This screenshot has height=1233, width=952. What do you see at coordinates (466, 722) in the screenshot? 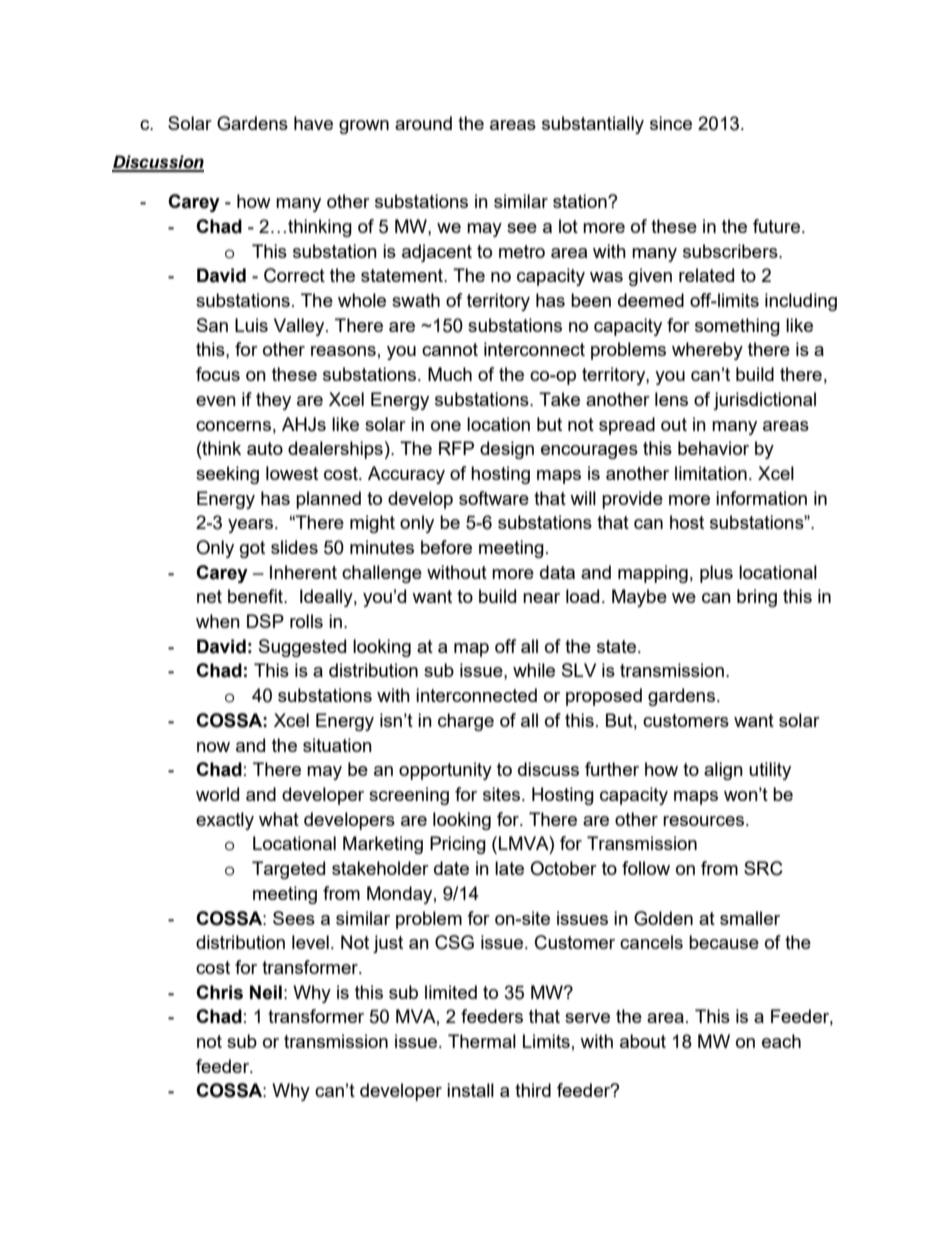
I see `charge` at bounding box center [466, 722].
